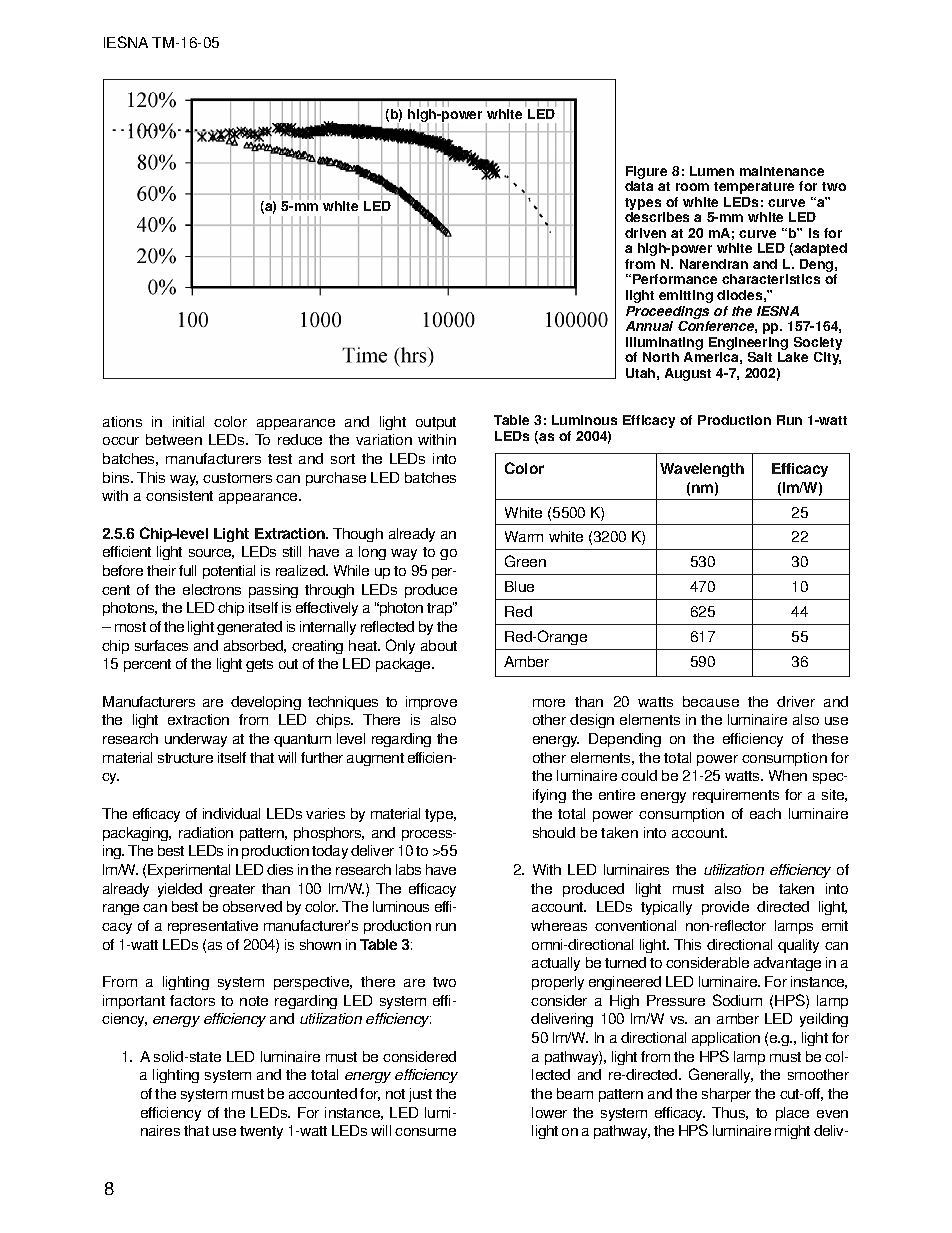  Describe the element at coordinates (161, 645) in the document. I see `surfaces` at that location.
